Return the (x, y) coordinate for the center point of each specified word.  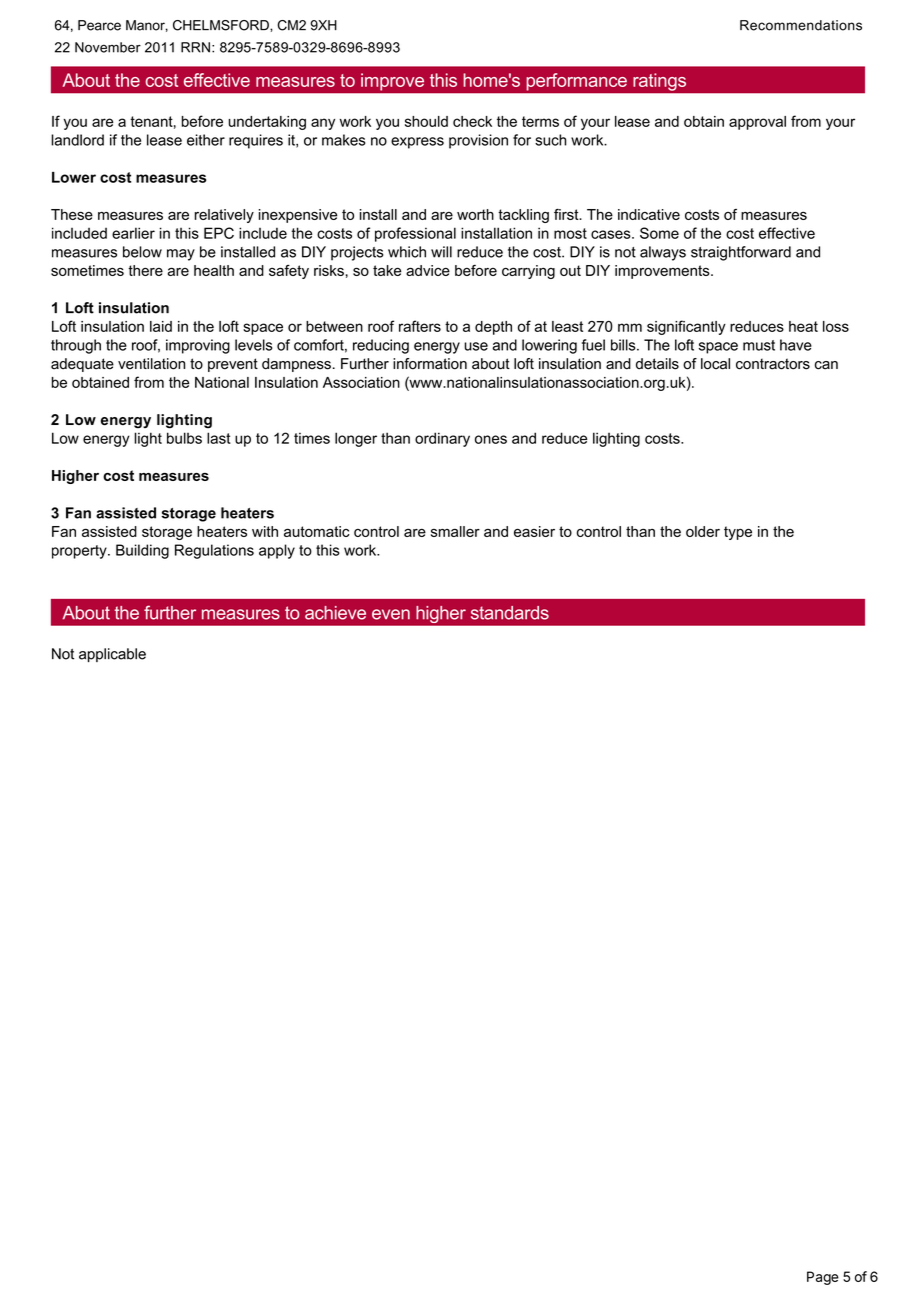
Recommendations (801, 25)
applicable (112, 655)
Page (823, 1278)
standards (510, 613)
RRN (195, 47)
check (472, 121)
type (738, 533)
